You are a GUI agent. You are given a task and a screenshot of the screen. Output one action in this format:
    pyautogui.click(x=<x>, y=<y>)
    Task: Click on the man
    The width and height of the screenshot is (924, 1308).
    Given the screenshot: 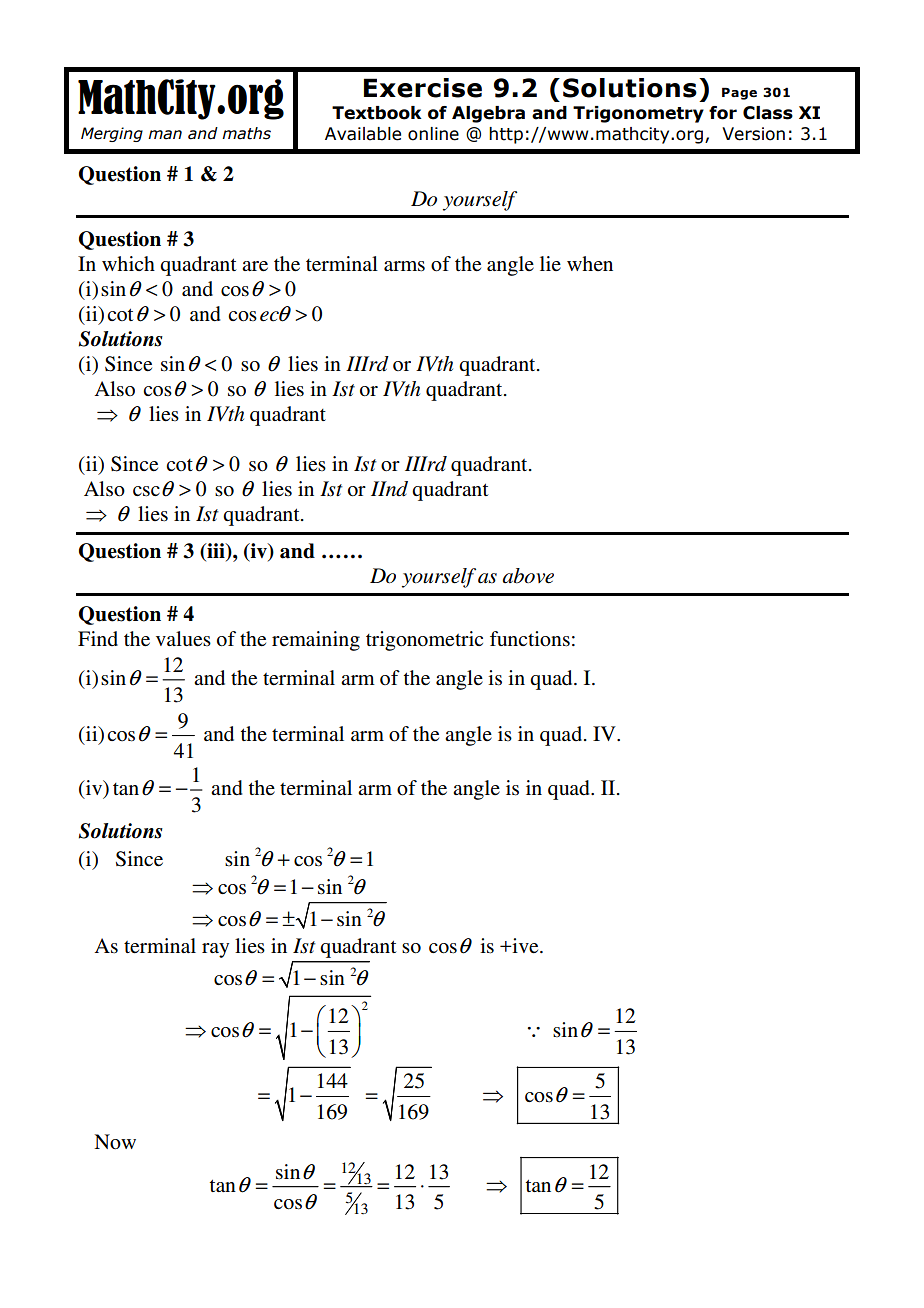 What is the action you would take?
    pyautogui.click(x=165, y=135)
